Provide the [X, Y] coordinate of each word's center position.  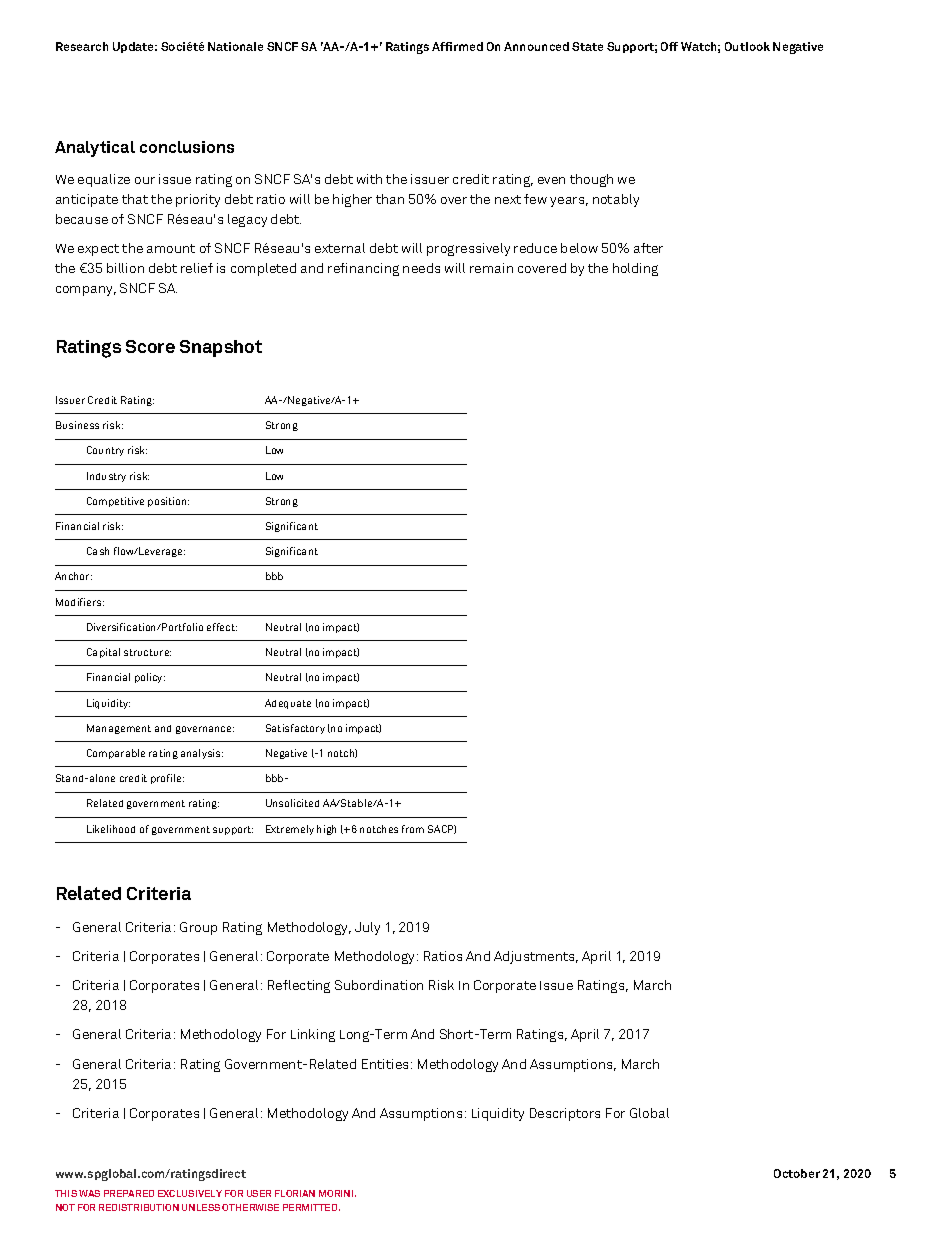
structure [147, 652]
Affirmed [457, 46]
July [367, 928]
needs [421, 268]
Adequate [288, 704]
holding [635, 269]
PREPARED [129, 1193]
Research [82, 46]
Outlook [747, 46]
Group [198, 928]
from [413, 829]
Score [150, 346]
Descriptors [565, 1114]
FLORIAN [295, 1193]
